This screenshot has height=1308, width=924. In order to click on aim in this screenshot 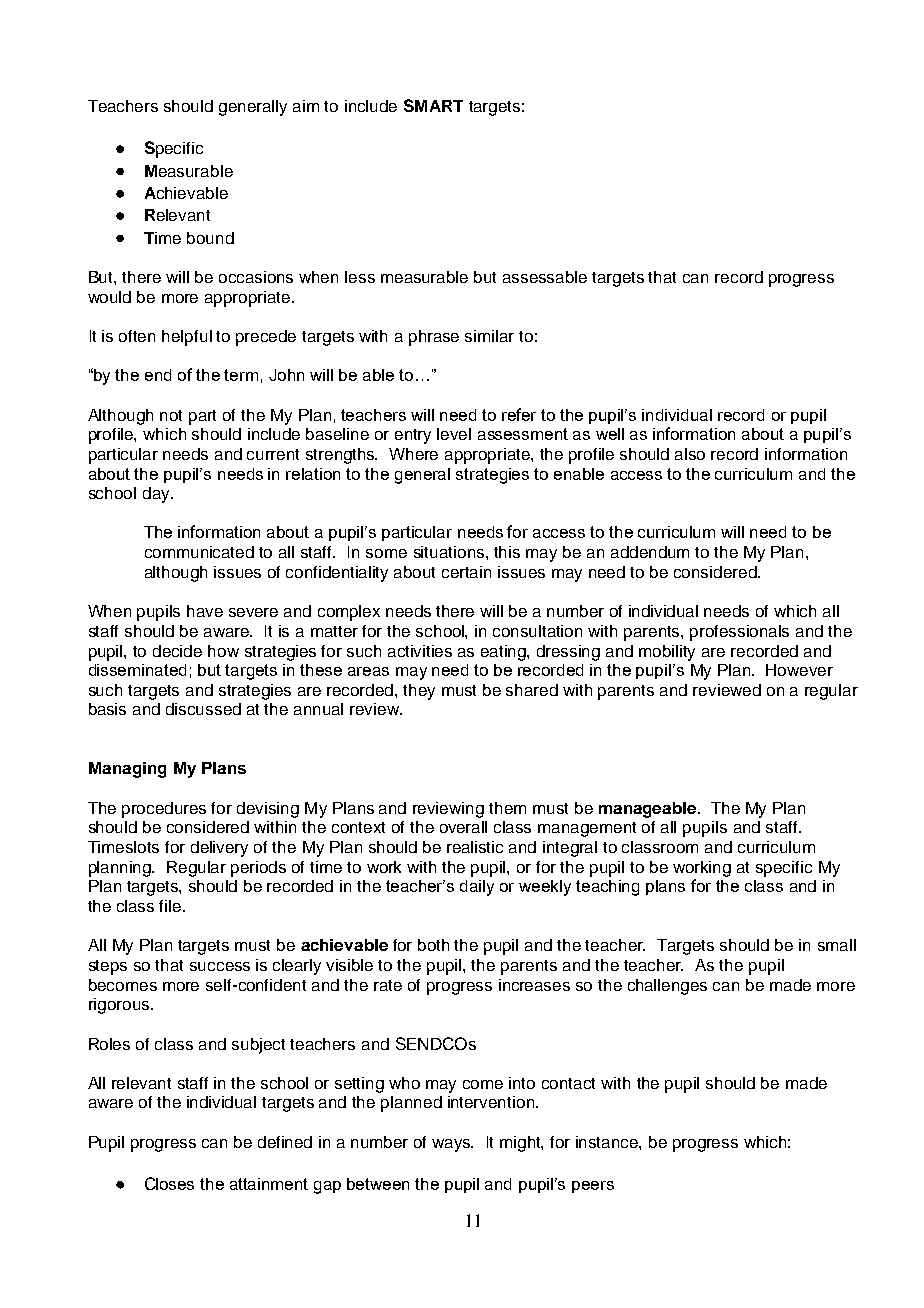, I will do `click(306, 106)`.
